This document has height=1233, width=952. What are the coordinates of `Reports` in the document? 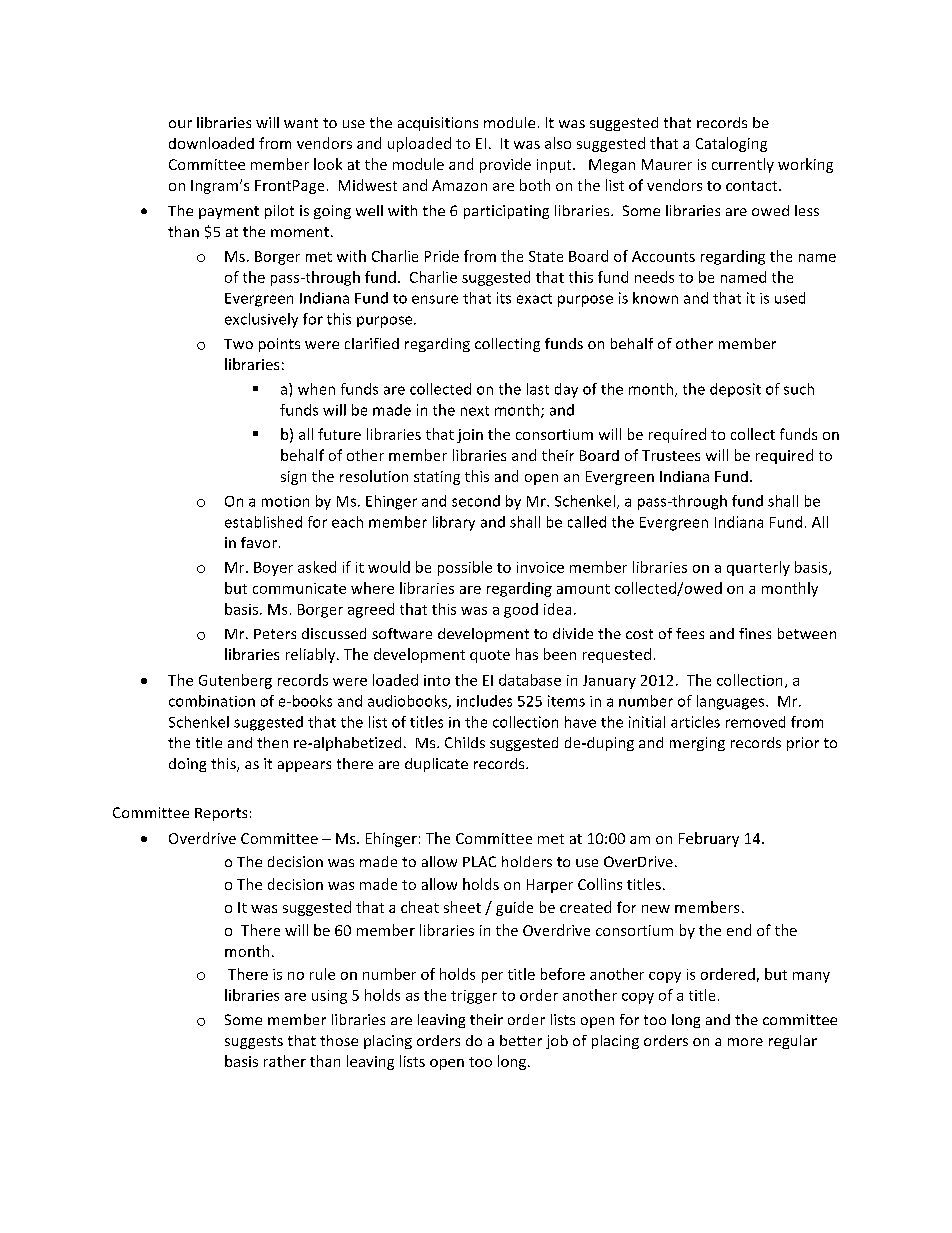 It's located at (221, 814).
